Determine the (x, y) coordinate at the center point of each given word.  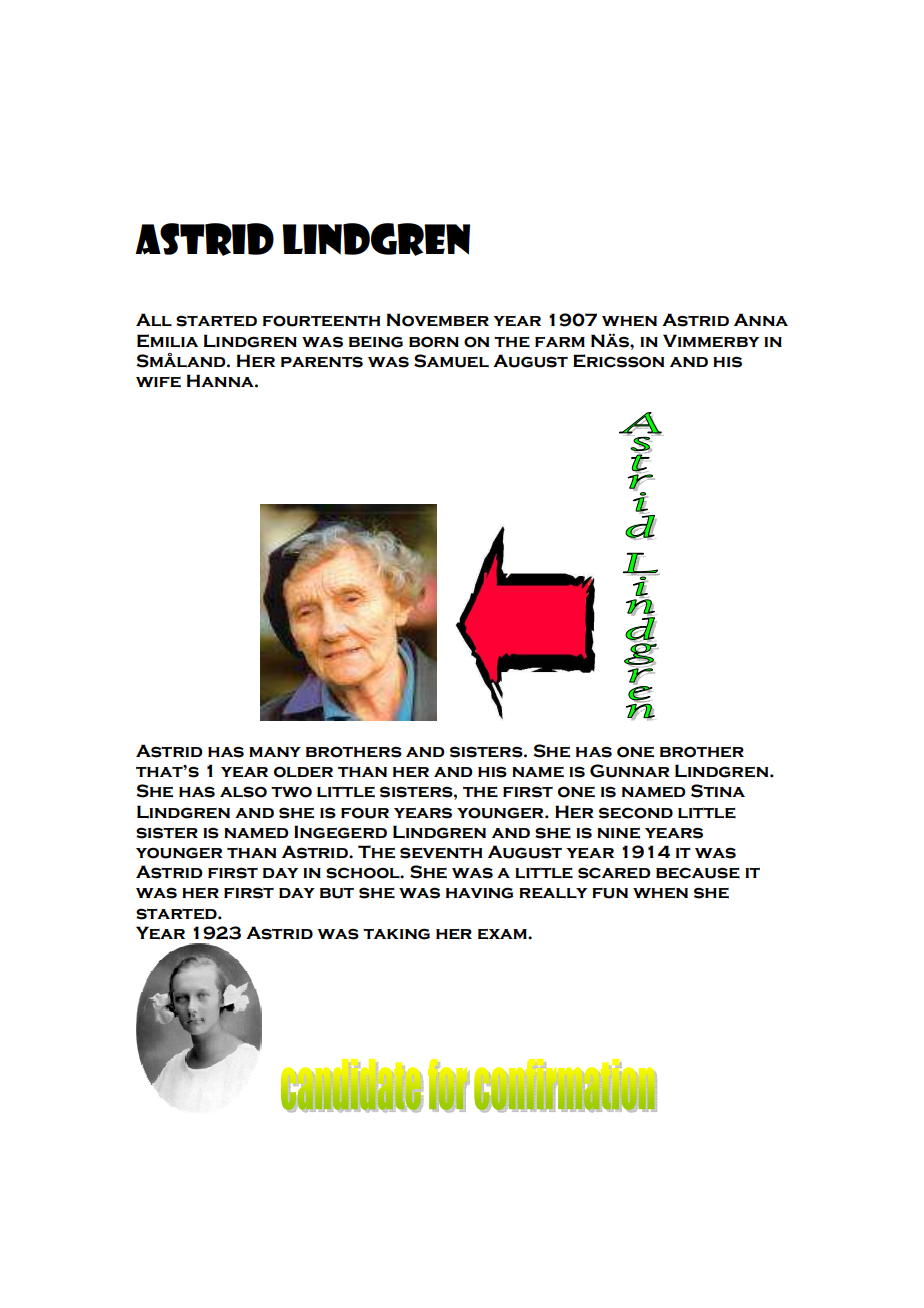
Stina (718, 791)
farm (560, 342)
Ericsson (618, 361)
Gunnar (630, 771)
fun (610, 893)
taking (396, 934)
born (434, 342)
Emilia (167, 341)
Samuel (451, 361)
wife (158, 382)
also (243, 792)
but (337, 893)
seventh (441, 853)
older (303, 772)
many (275, 752)
